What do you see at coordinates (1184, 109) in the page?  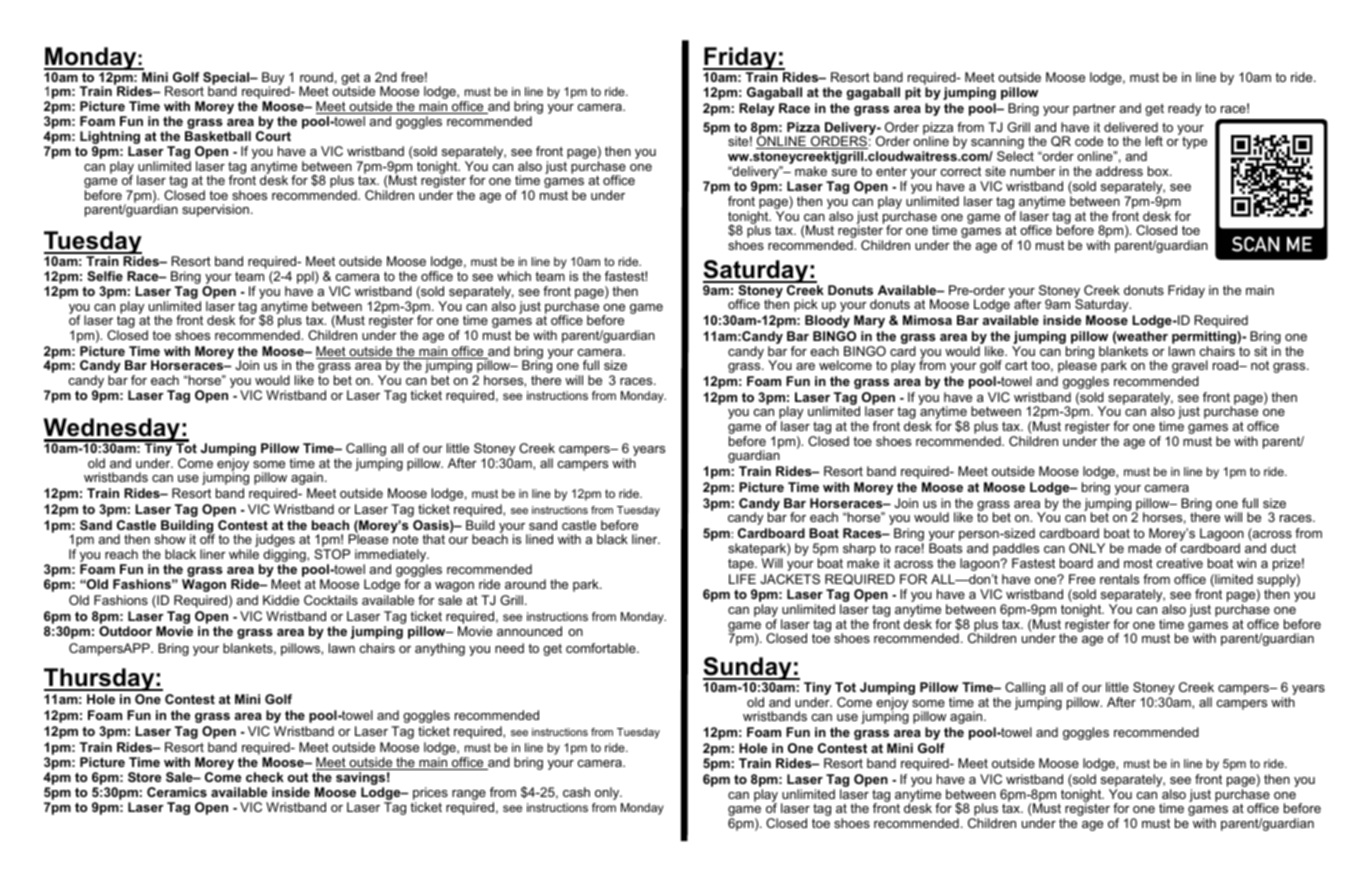 I see `ready` at bounding box center [1184, 109].
